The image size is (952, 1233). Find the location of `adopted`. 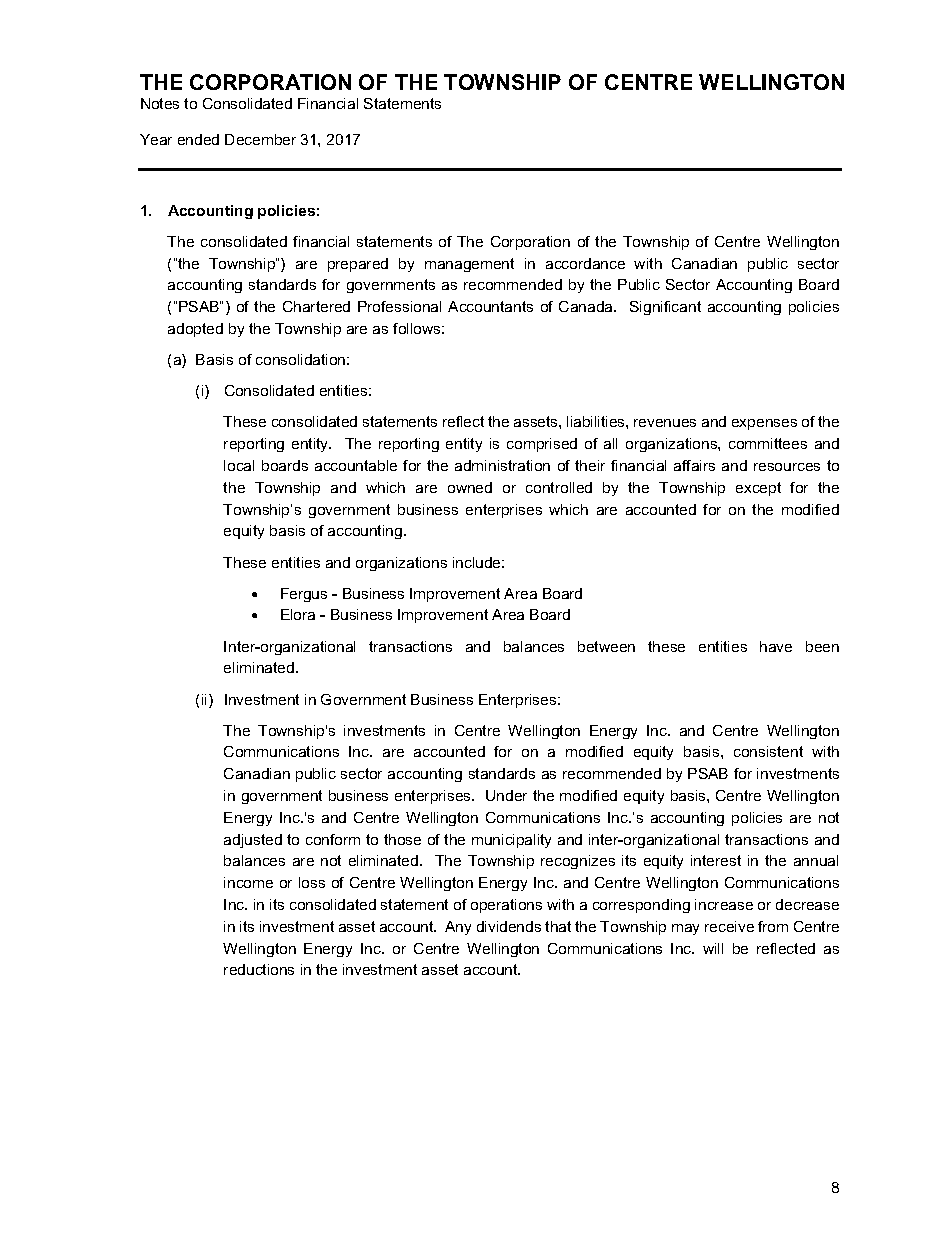

adopted is located at coordinates (195, 330).
